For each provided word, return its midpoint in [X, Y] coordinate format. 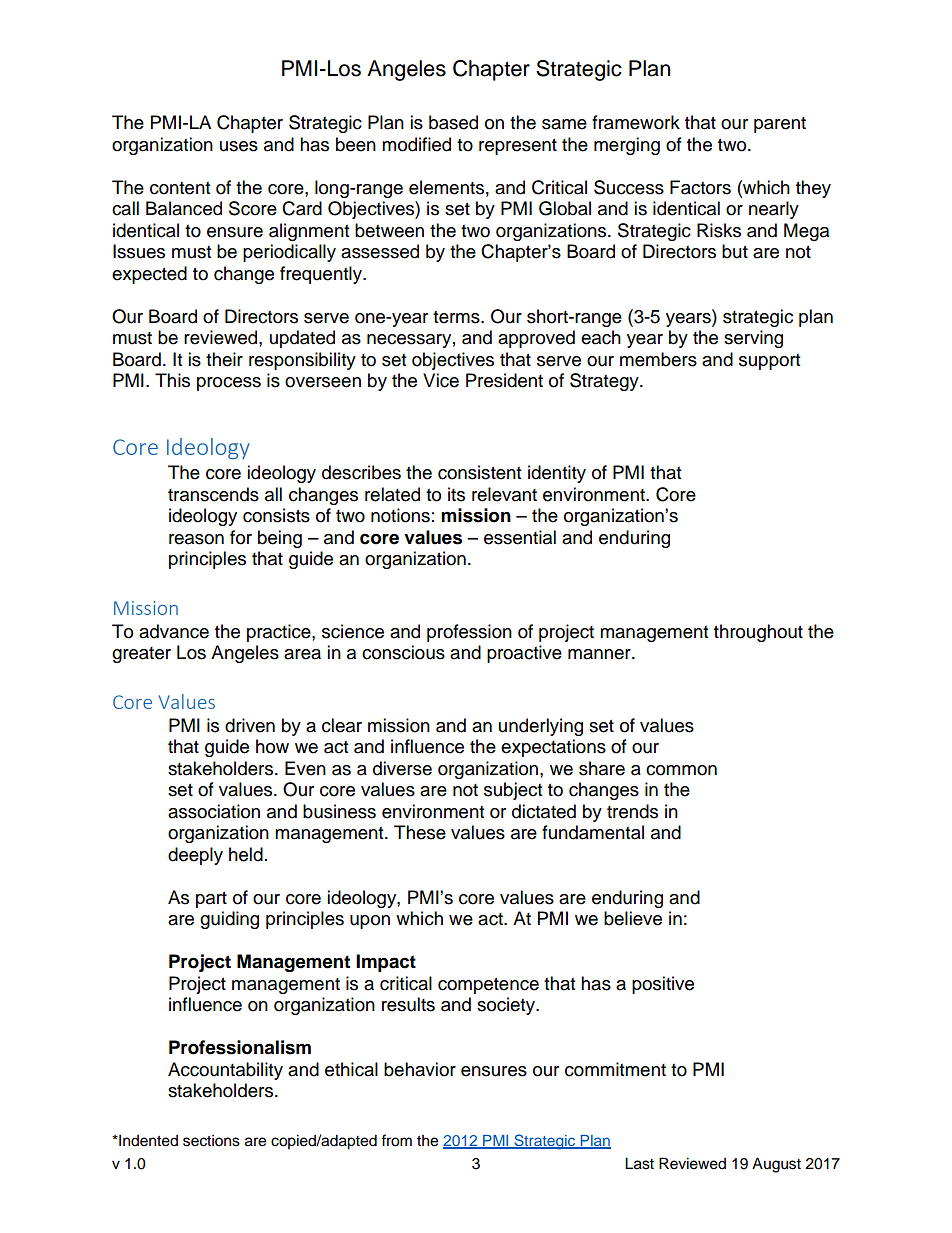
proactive [524, 654]
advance [174, 631]
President [504, 380]
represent [518, 147]
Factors [700, 187]
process [229, 384]
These [420, 832]
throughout [758, 633]
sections [211, 1141]
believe [633, 918]
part [211, 900]
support [769, 362]
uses [239, 146]
